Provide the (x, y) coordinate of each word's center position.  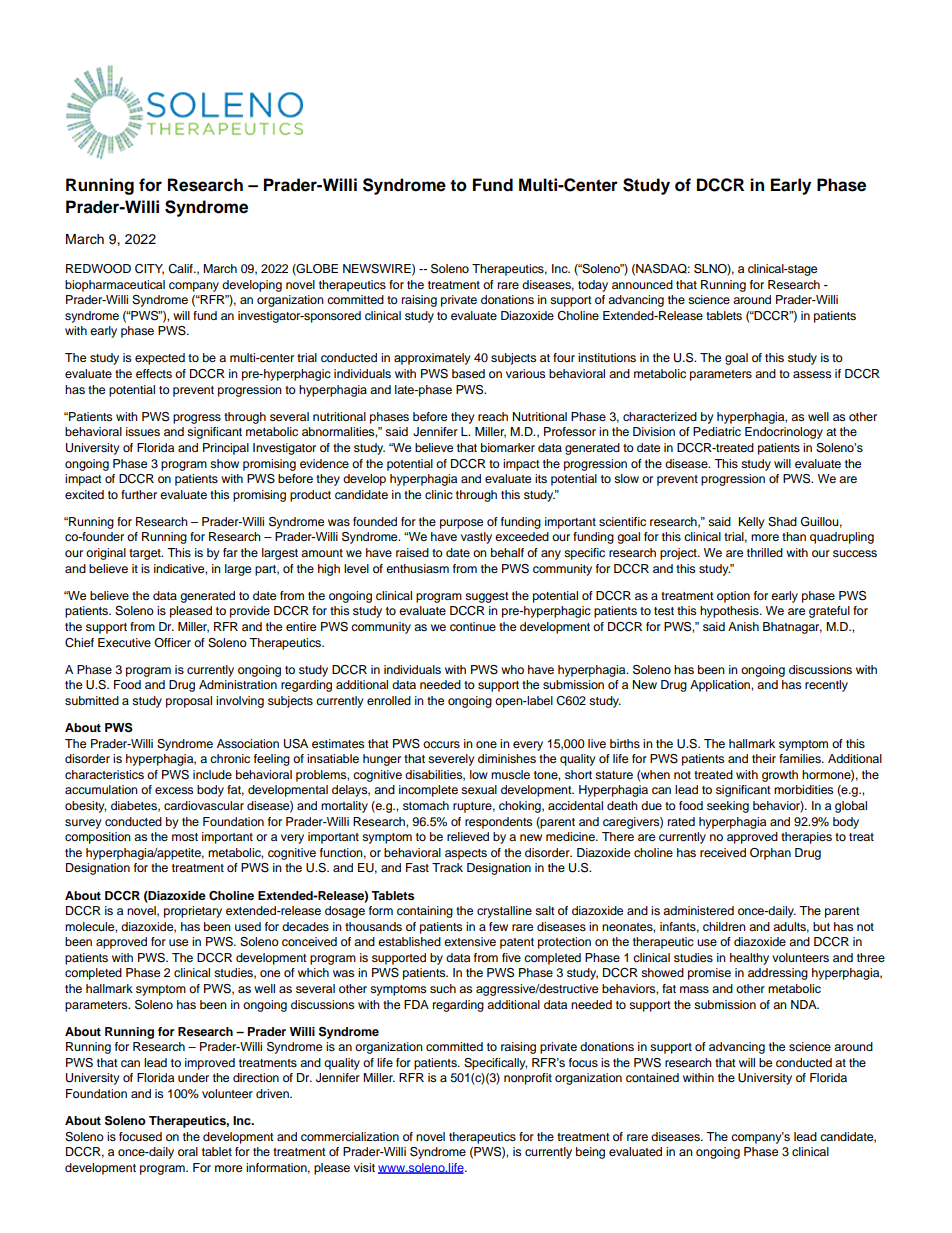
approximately (432, 359)
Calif (181, 269)
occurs (441, 744)
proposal (189, 702)
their (764, 758)
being (590, 1153)
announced (642, 284)
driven (273, 1093)
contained (652, 1077)
